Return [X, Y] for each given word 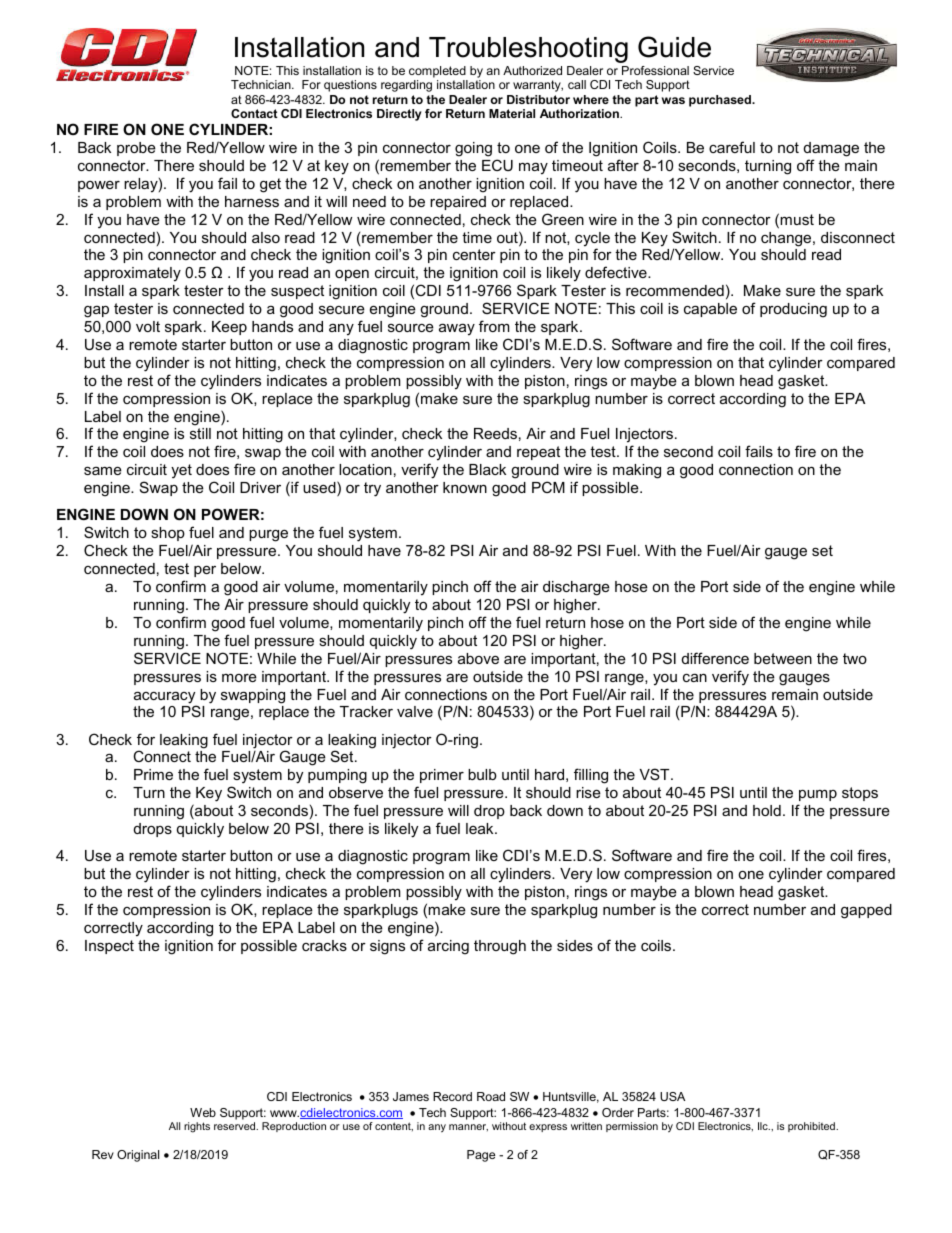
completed [437, 72]
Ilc [764, 1126]
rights [197, 1127]
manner [468, 1127]
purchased [721, 101]
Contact [254, 113]
